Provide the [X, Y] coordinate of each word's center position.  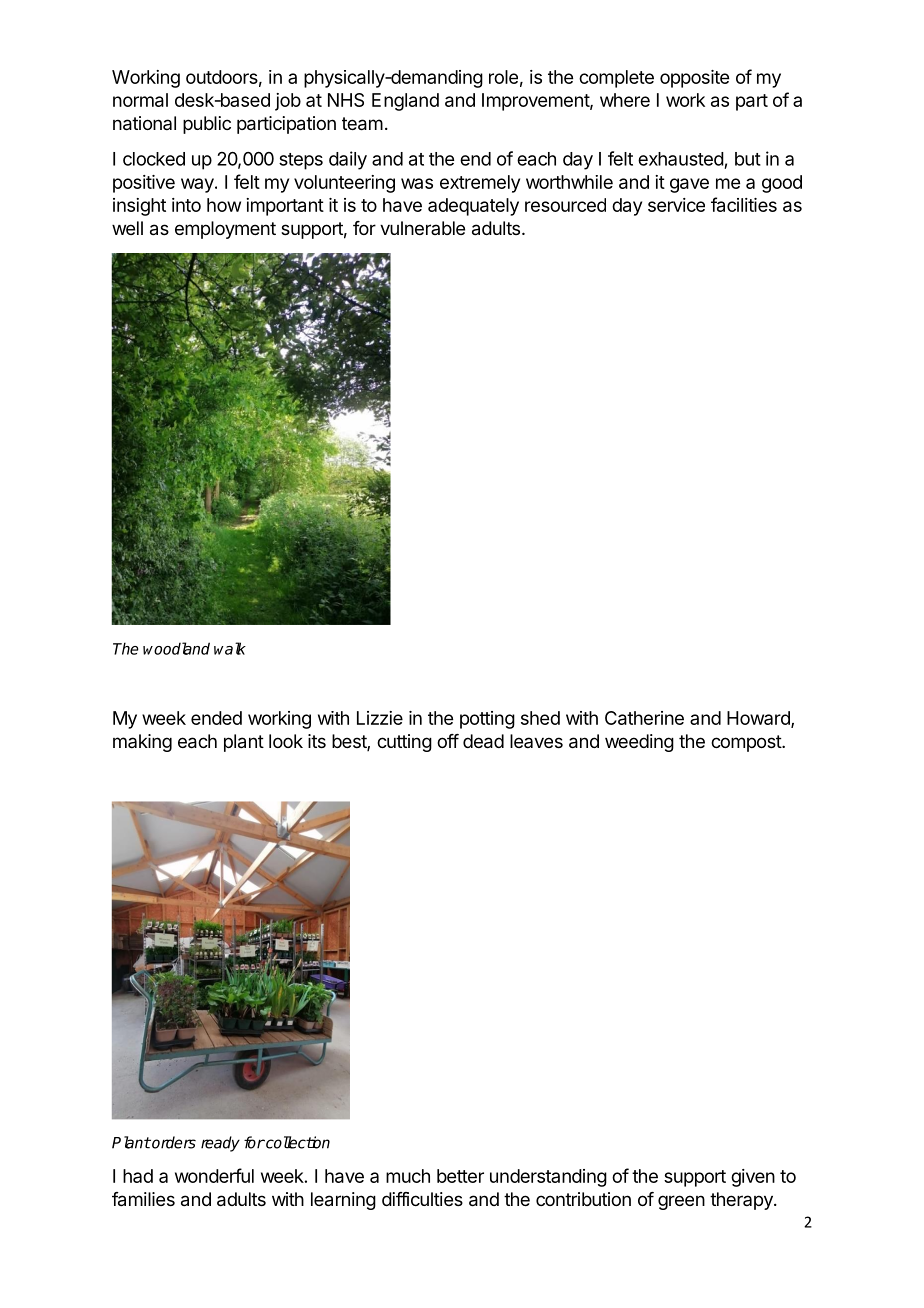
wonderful [214, 1175]
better [460, 1176]
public [207, 125]
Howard [759, 719]
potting [487, 720]
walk [230, 648]
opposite [694, 79]
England [405, 102]
